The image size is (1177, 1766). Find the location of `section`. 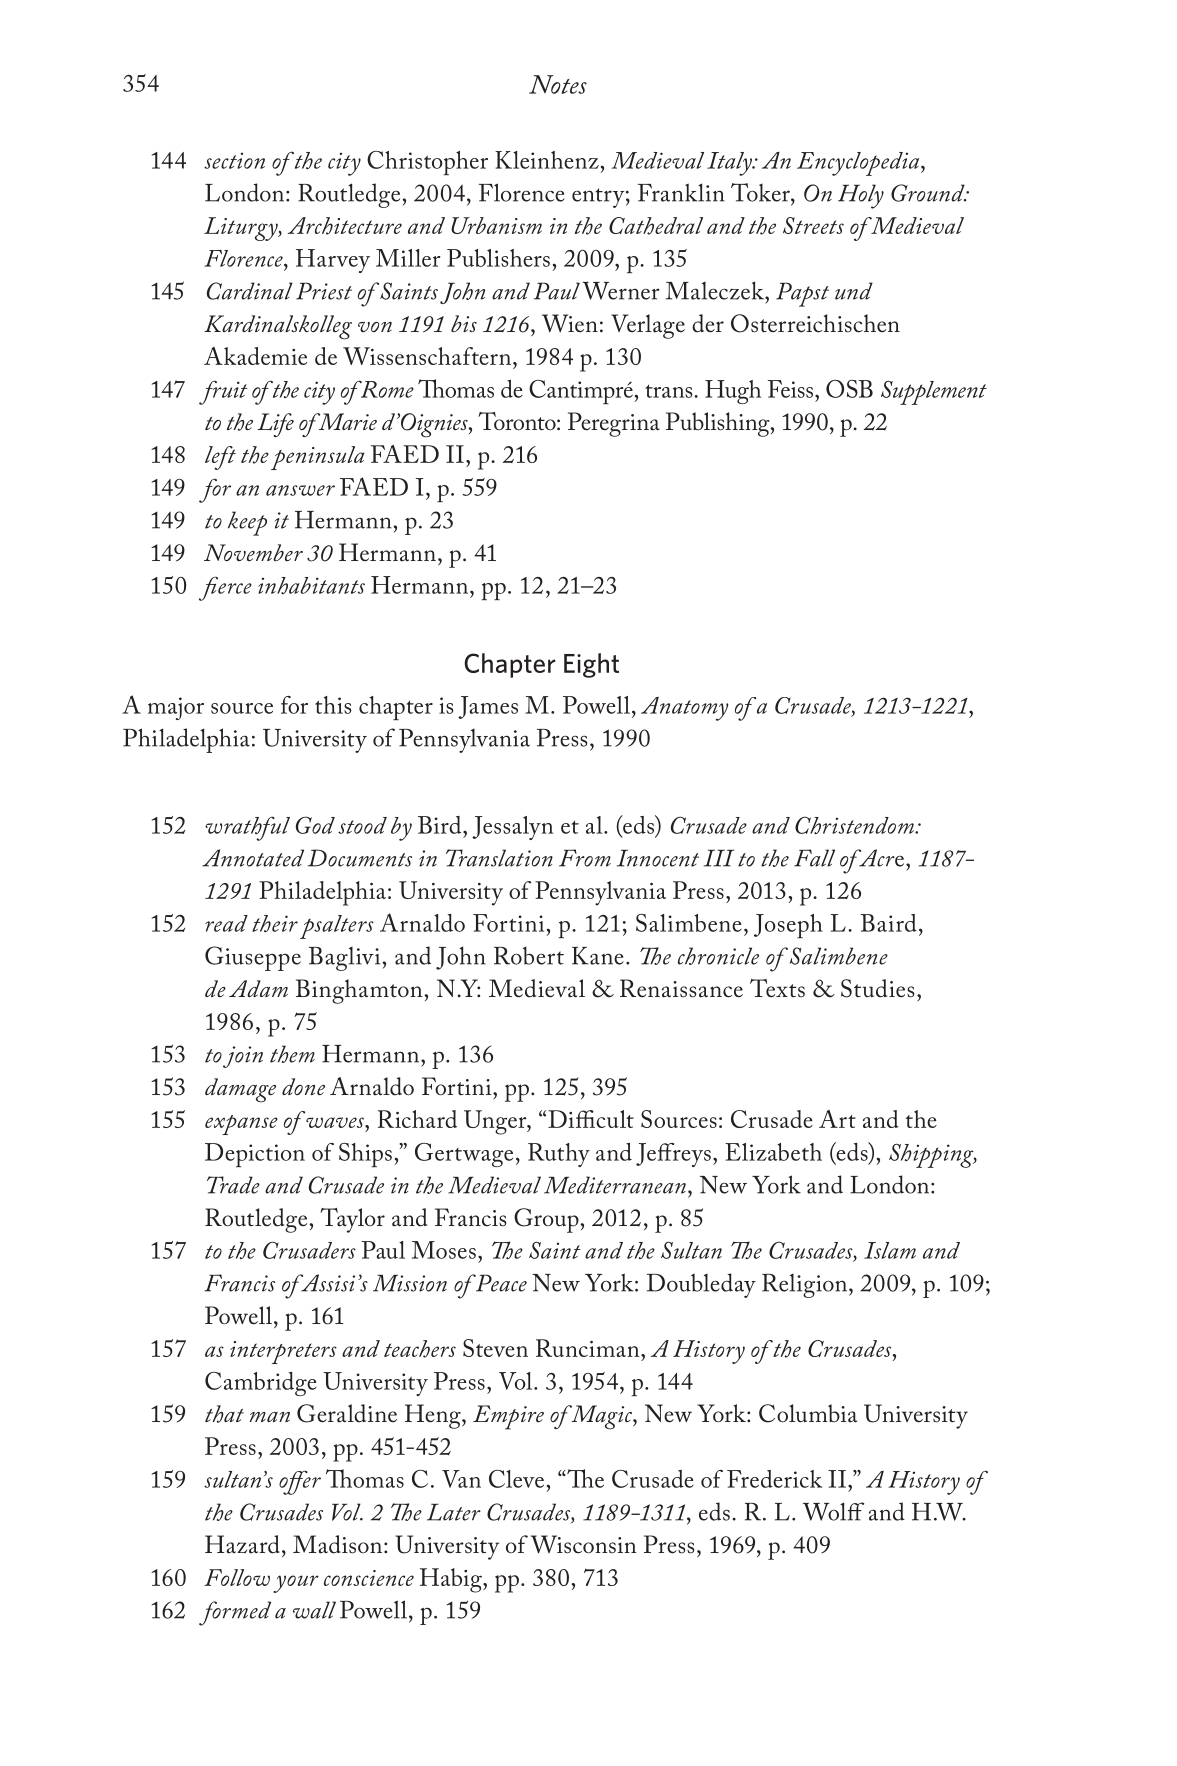

section is located at coordinates (234, 161).
